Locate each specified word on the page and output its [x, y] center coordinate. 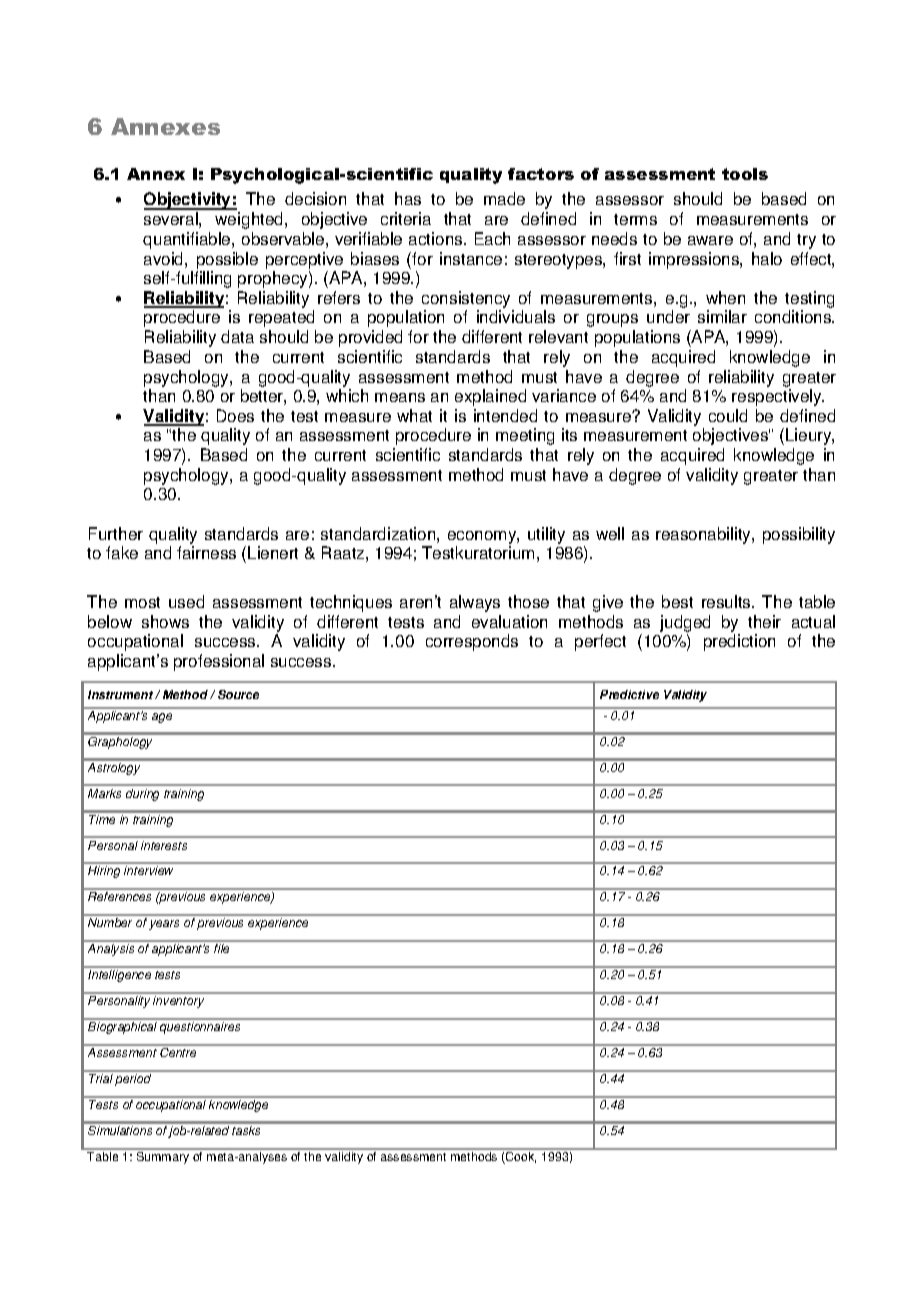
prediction [739, 642]
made [504, 198]
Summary [163, 1156]
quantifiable [188, 240]
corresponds [472, 642]
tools [745, 174]
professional [219, 662]
